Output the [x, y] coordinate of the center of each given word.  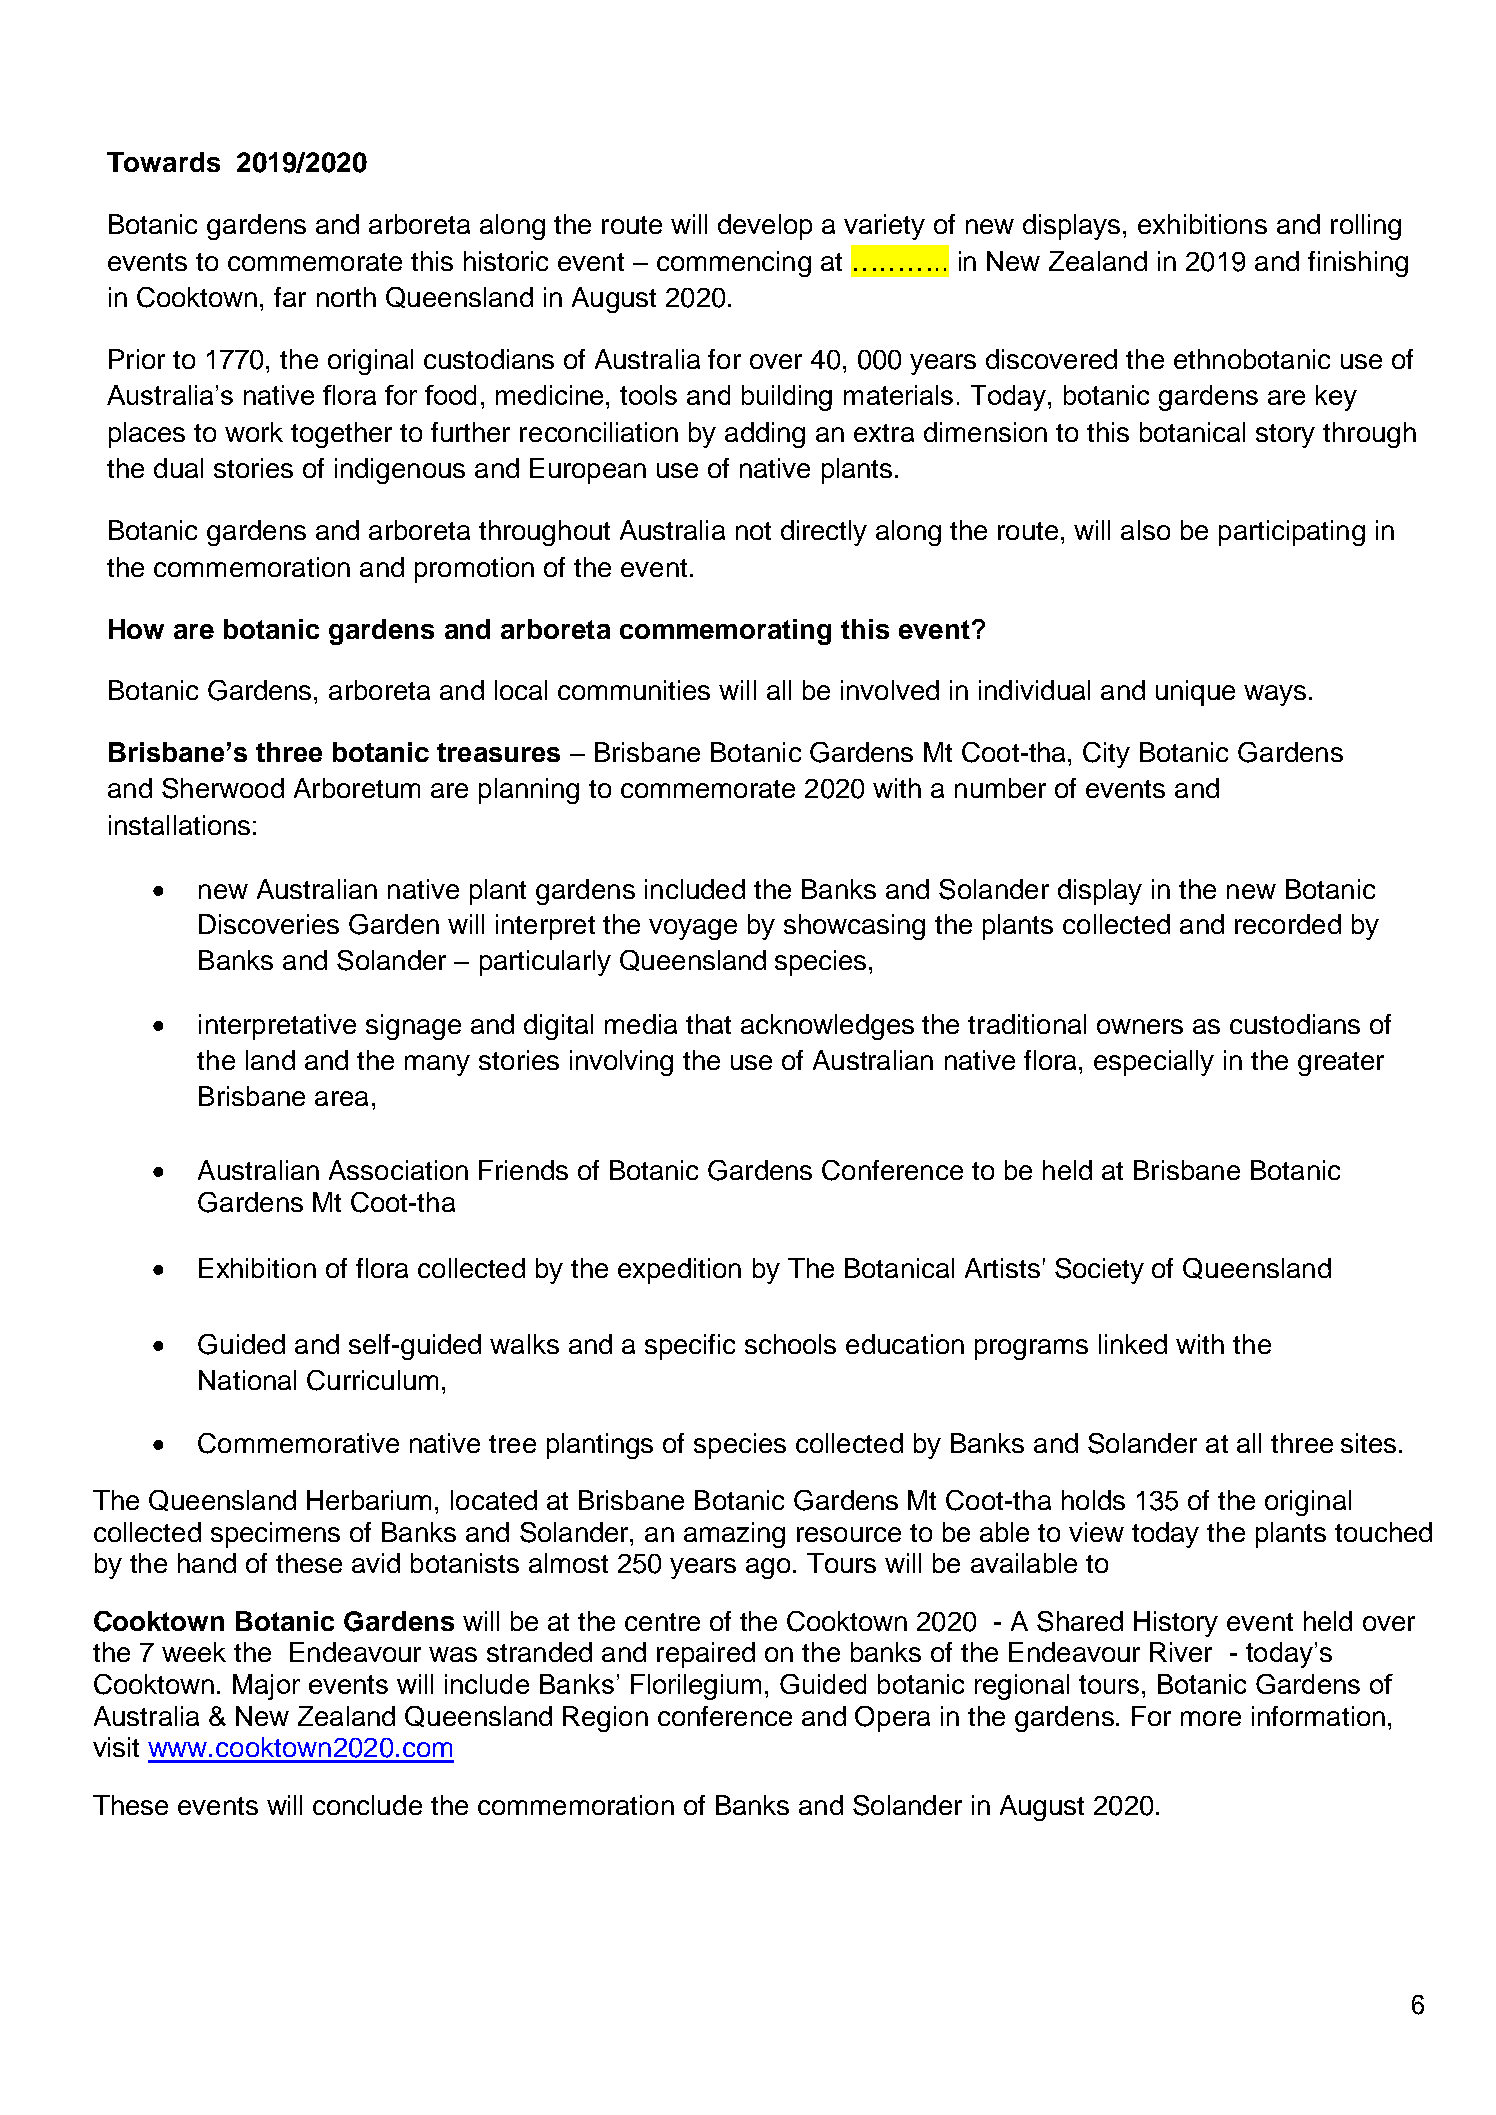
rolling [1366, 227]
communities [634, 690]
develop [765, 227]
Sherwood [223, 788]
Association [398, 1170]
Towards [163, 162]
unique [1195, 693]
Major [266, 1687]
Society [1099, 1271]
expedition [679, 1271]
